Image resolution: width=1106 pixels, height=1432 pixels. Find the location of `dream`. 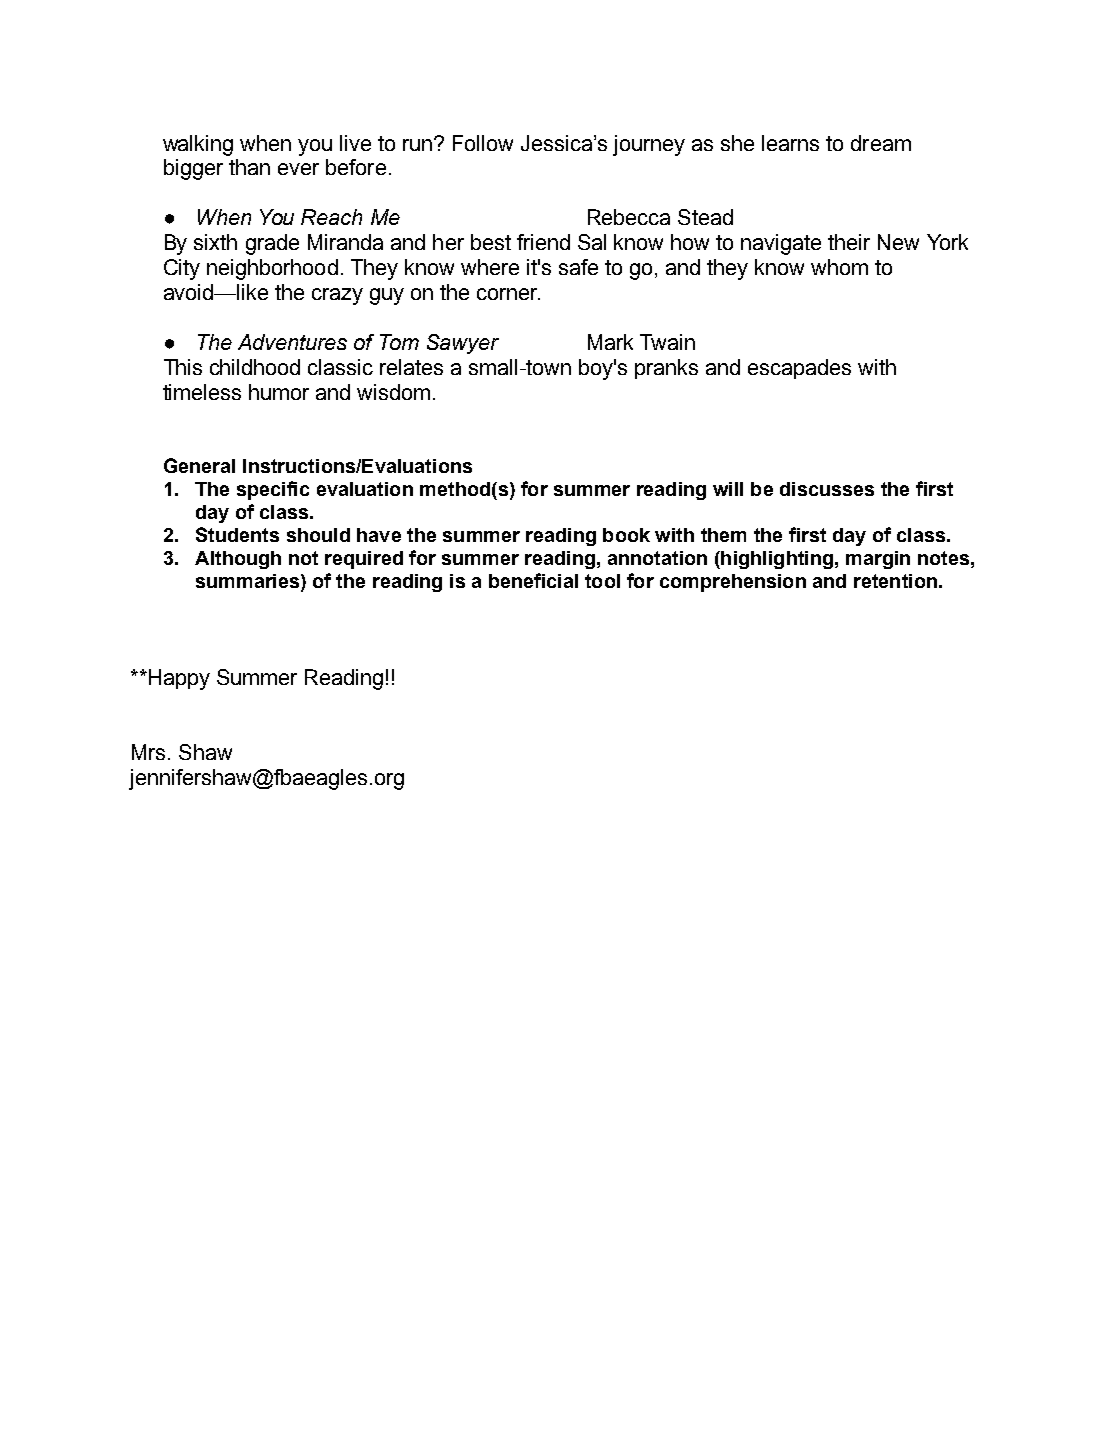

dream is located at coordinates (881, 143).
